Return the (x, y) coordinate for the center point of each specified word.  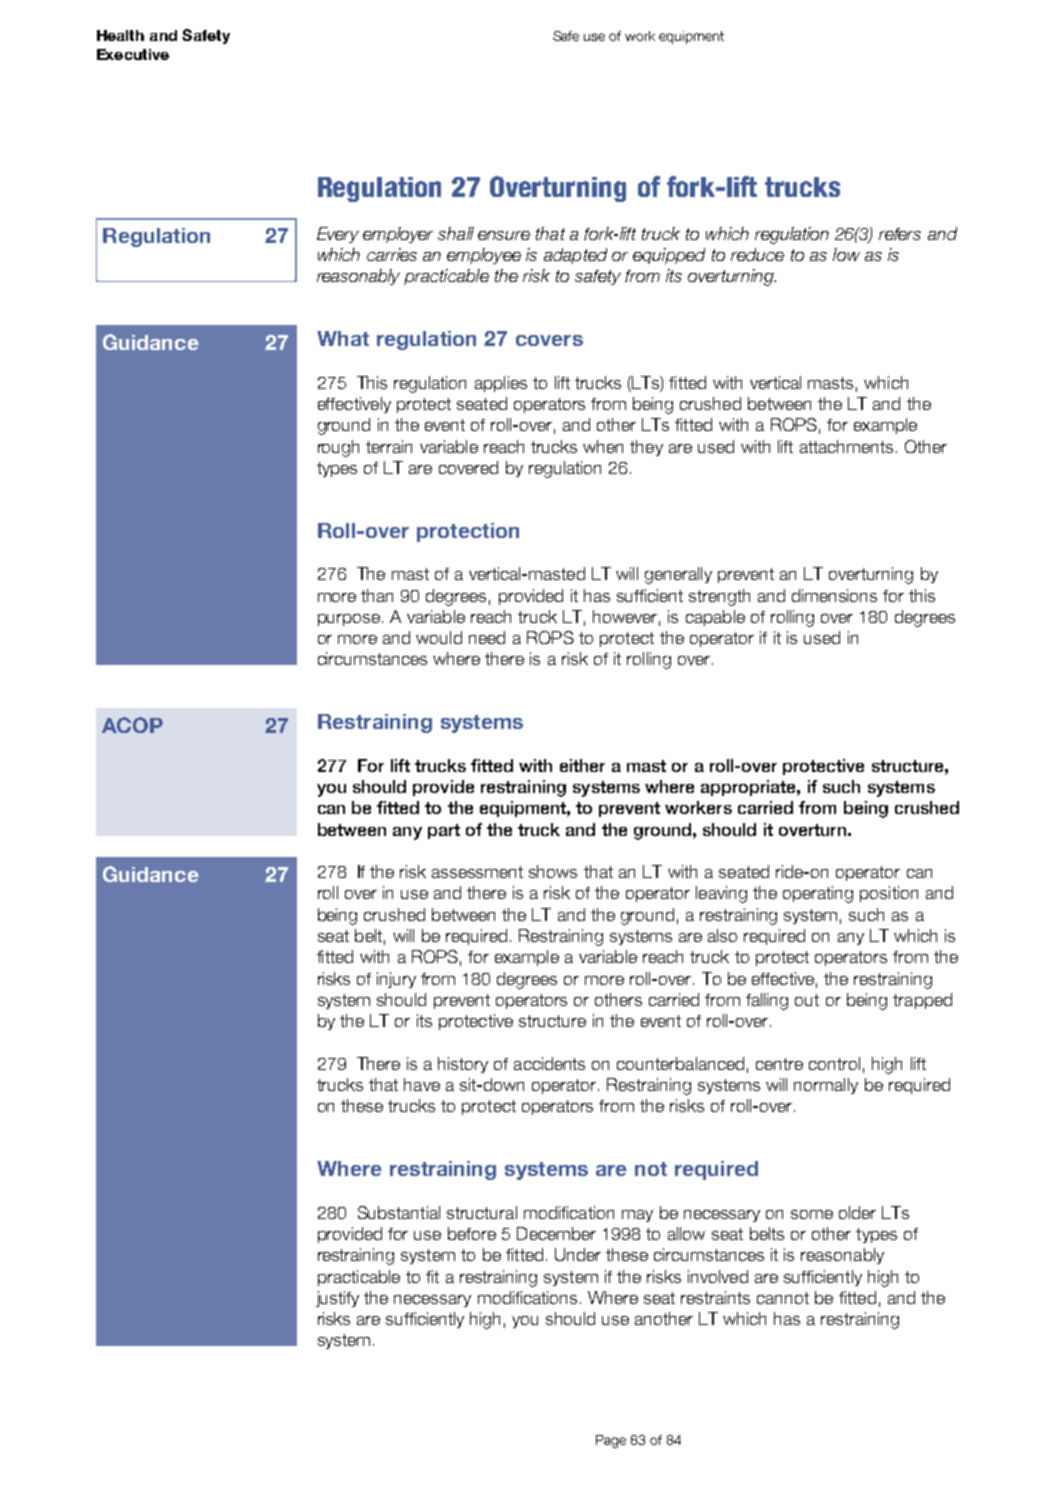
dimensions (834, 595)
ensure (504, 235)
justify (337, 1299)
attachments (846, 446)
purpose (349, 620)
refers (900, 234)
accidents (549, 1063)
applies (501, 384)
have (422, 1084)
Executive (133, 54)
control (834, 1063)
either (582, 765)
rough (338, 448)
